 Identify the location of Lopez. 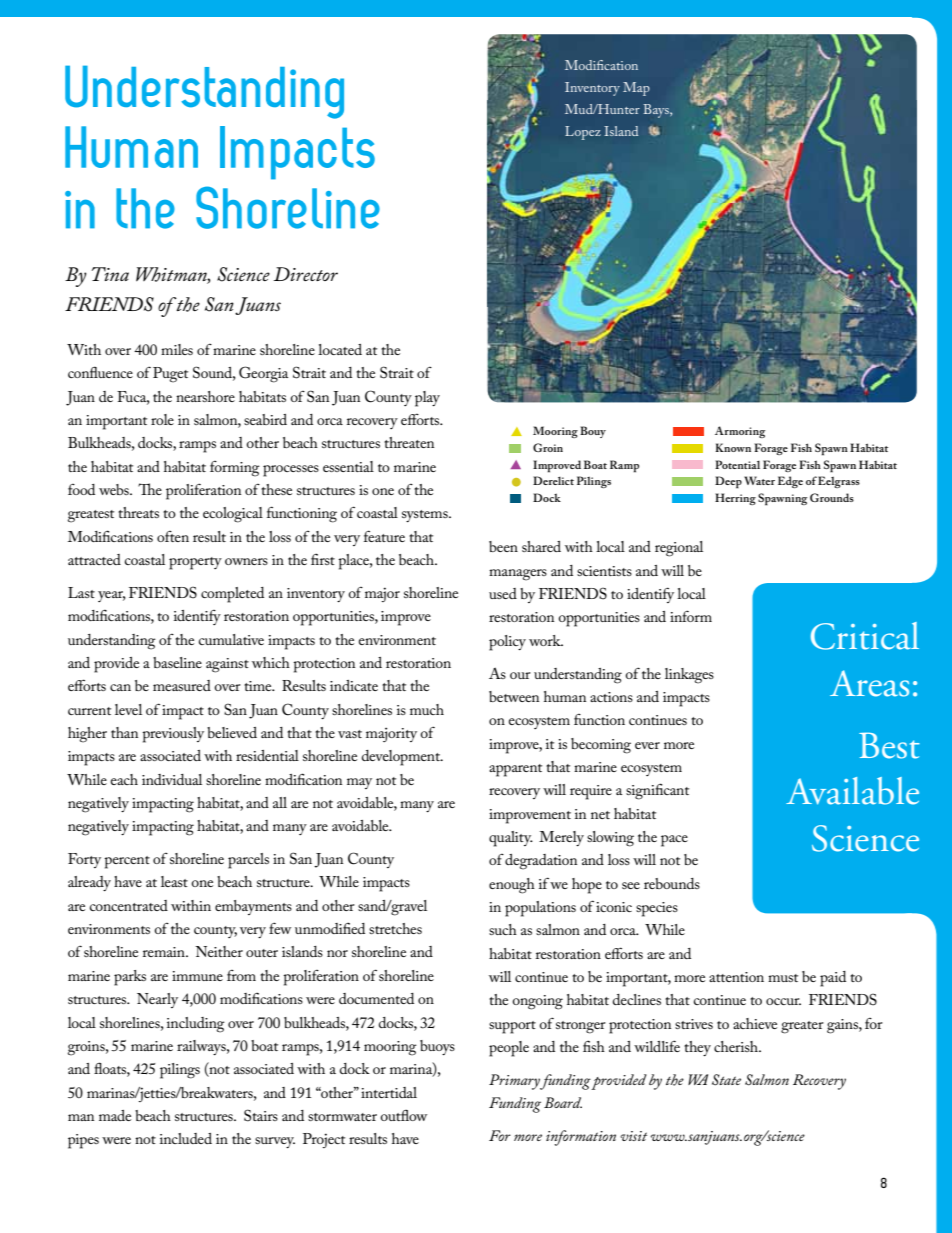
(583, 133).
